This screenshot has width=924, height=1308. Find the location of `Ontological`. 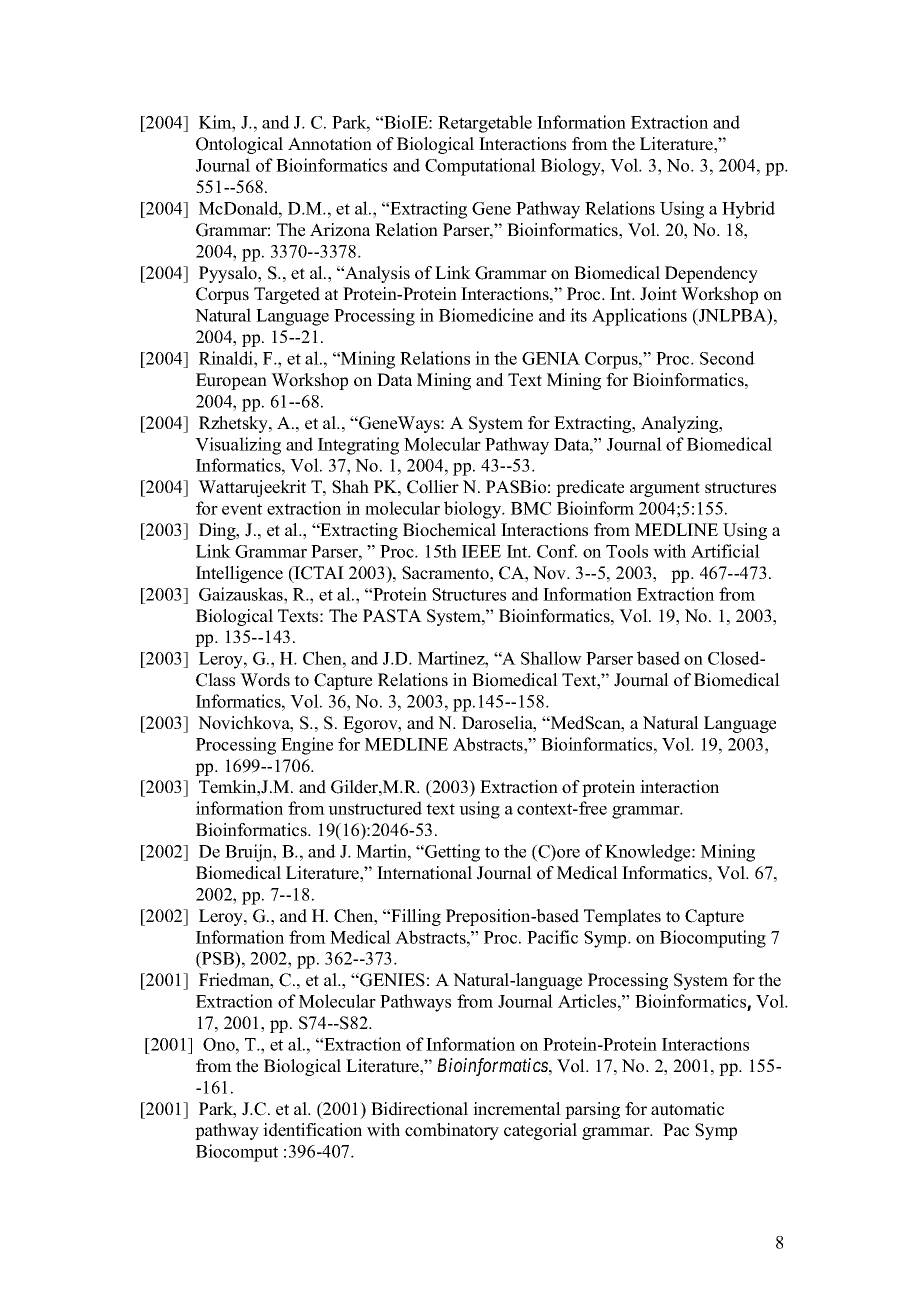

Ontological is located at coordinates (239, 145).
